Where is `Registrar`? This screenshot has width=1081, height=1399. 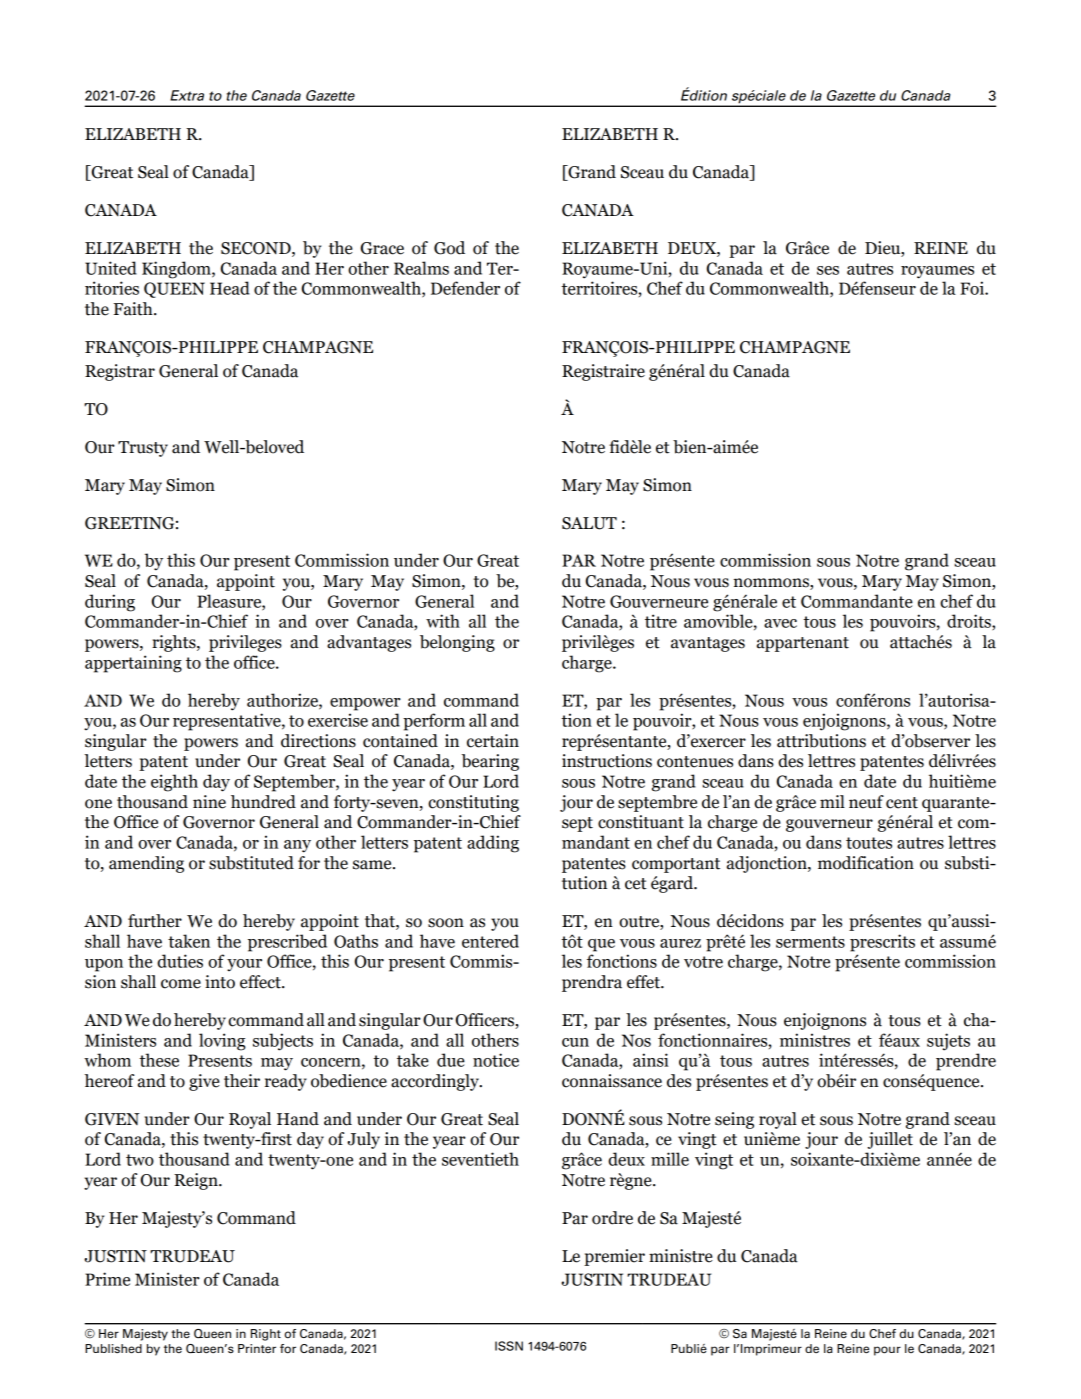 Registrar is located at coordinates (120, 372).
